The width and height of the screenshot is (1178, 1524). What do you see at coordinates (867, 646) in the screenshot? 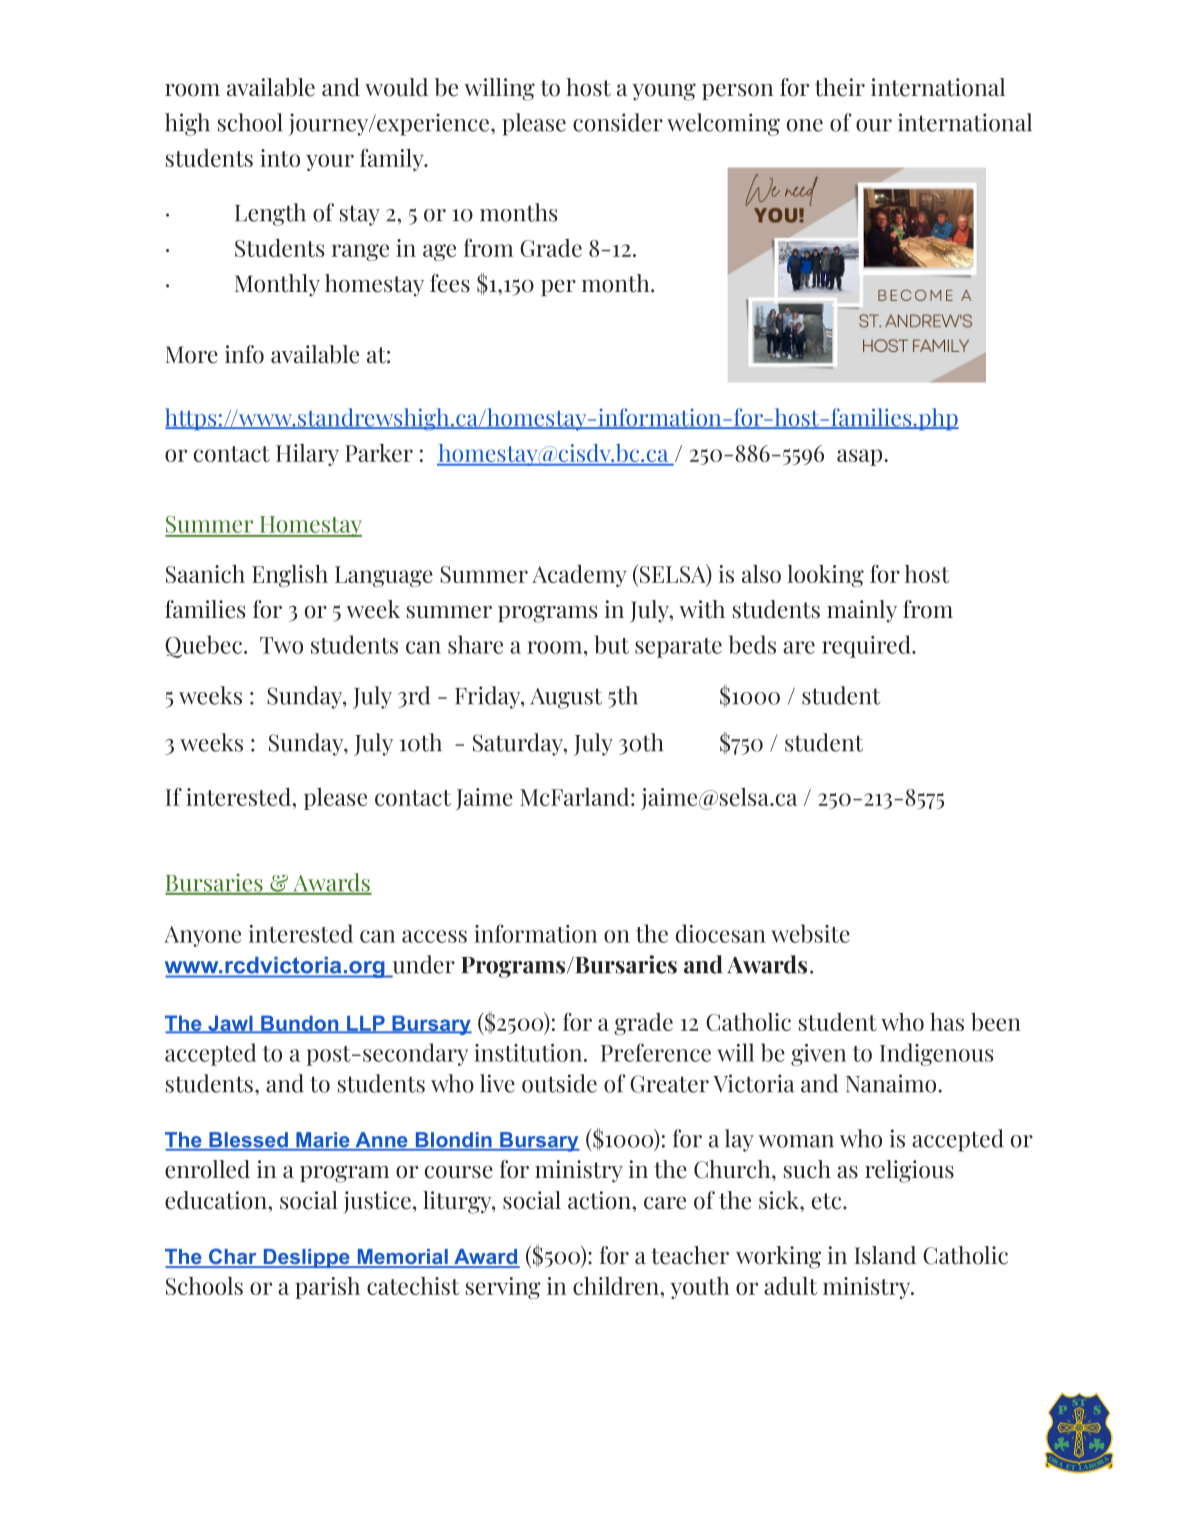
I see `required` at bounding box center [867, 646].
